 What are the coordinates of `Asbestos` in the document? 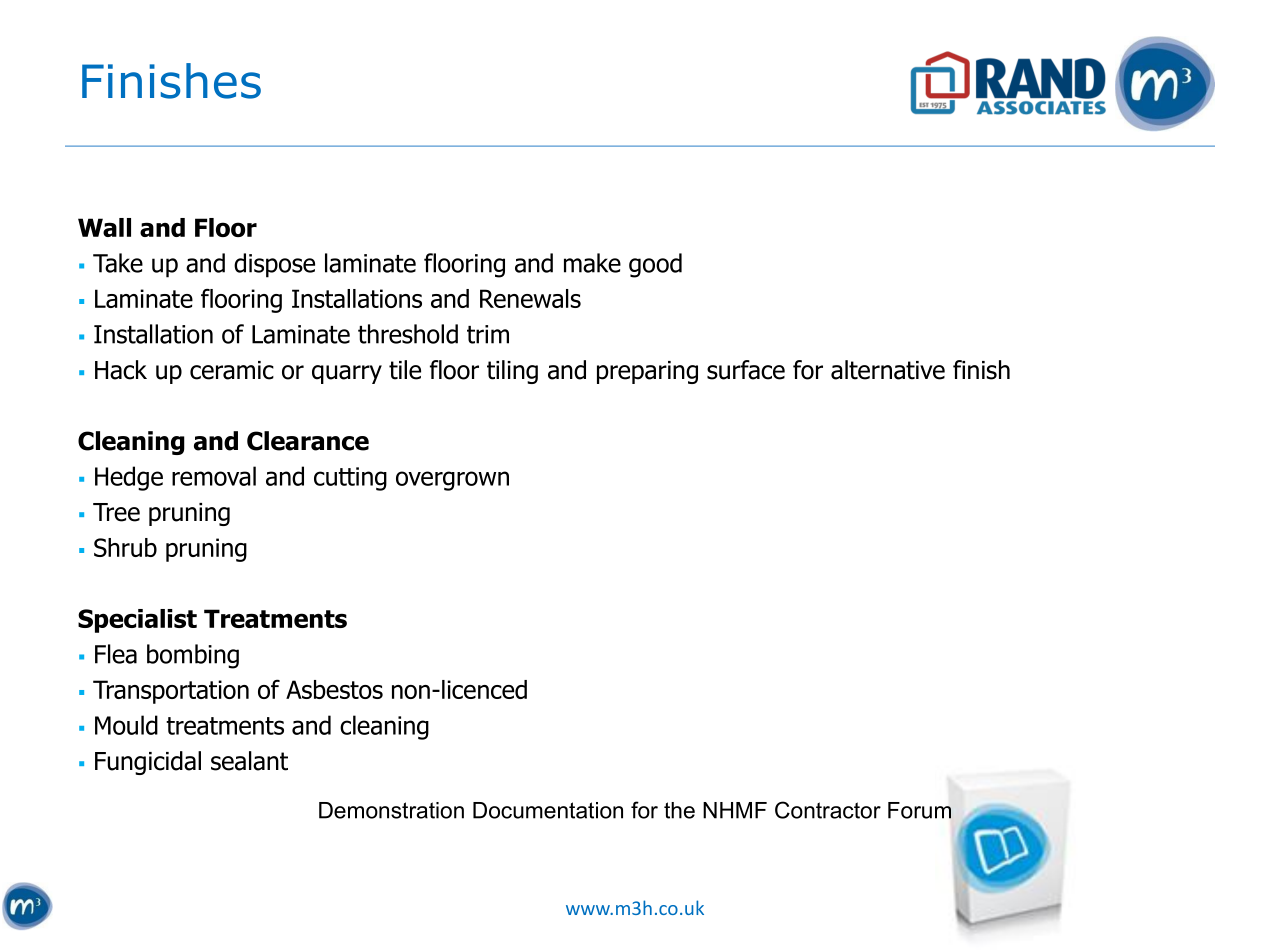 It's located at (334, 689).
